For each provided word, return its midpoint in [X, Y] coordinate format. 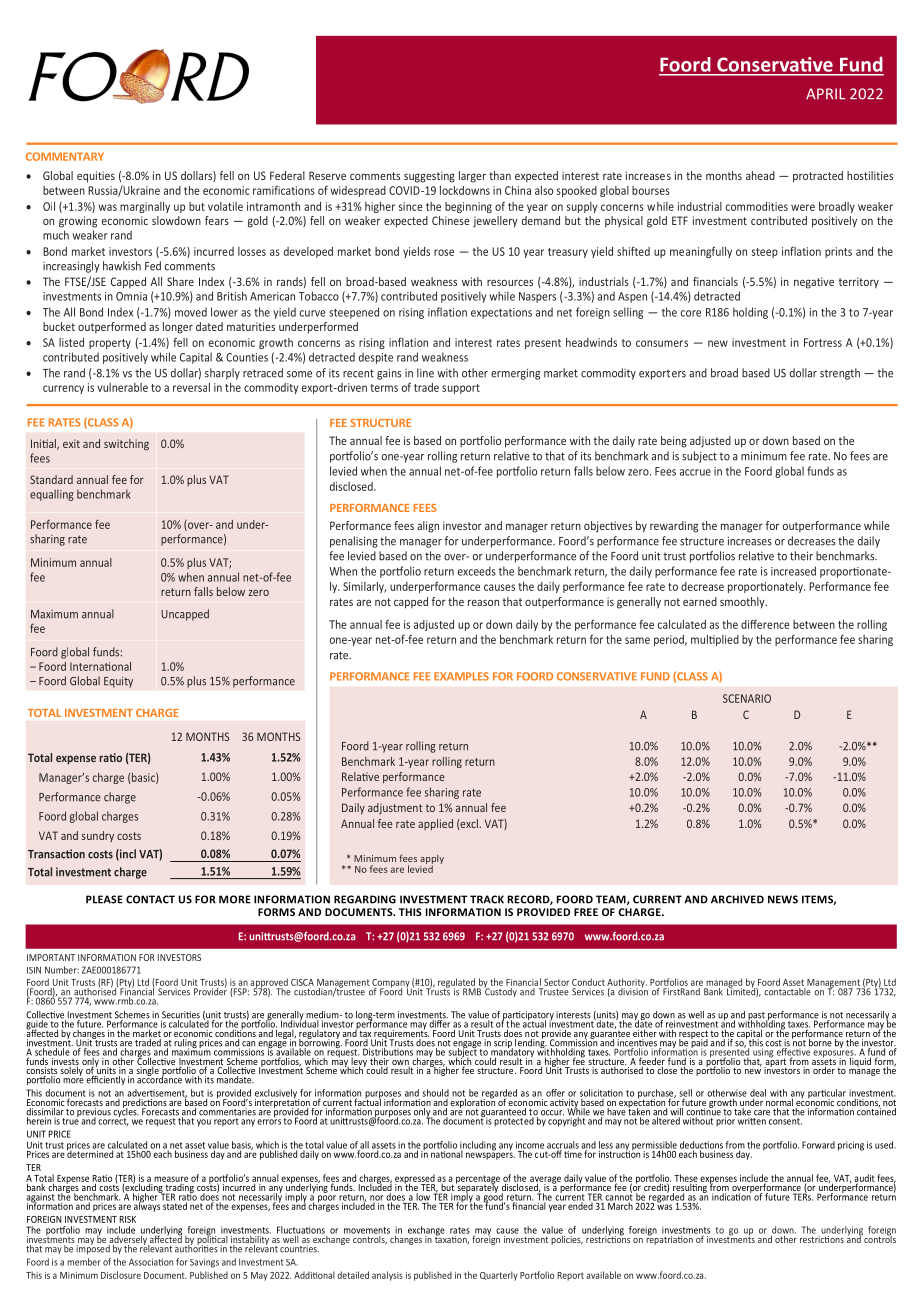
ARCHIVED [737, 899]
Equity [118, 682]
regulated [457, 984]
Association [151, 1262]
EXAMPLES [461, 676]
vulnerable [122, 387]
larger [472, 177]
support [461, 389]
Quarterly [499, 1276]
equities [96, 177]
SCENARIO [747, 698]
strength [840, 374]
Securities [180, 1016]
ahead [760, 175]
